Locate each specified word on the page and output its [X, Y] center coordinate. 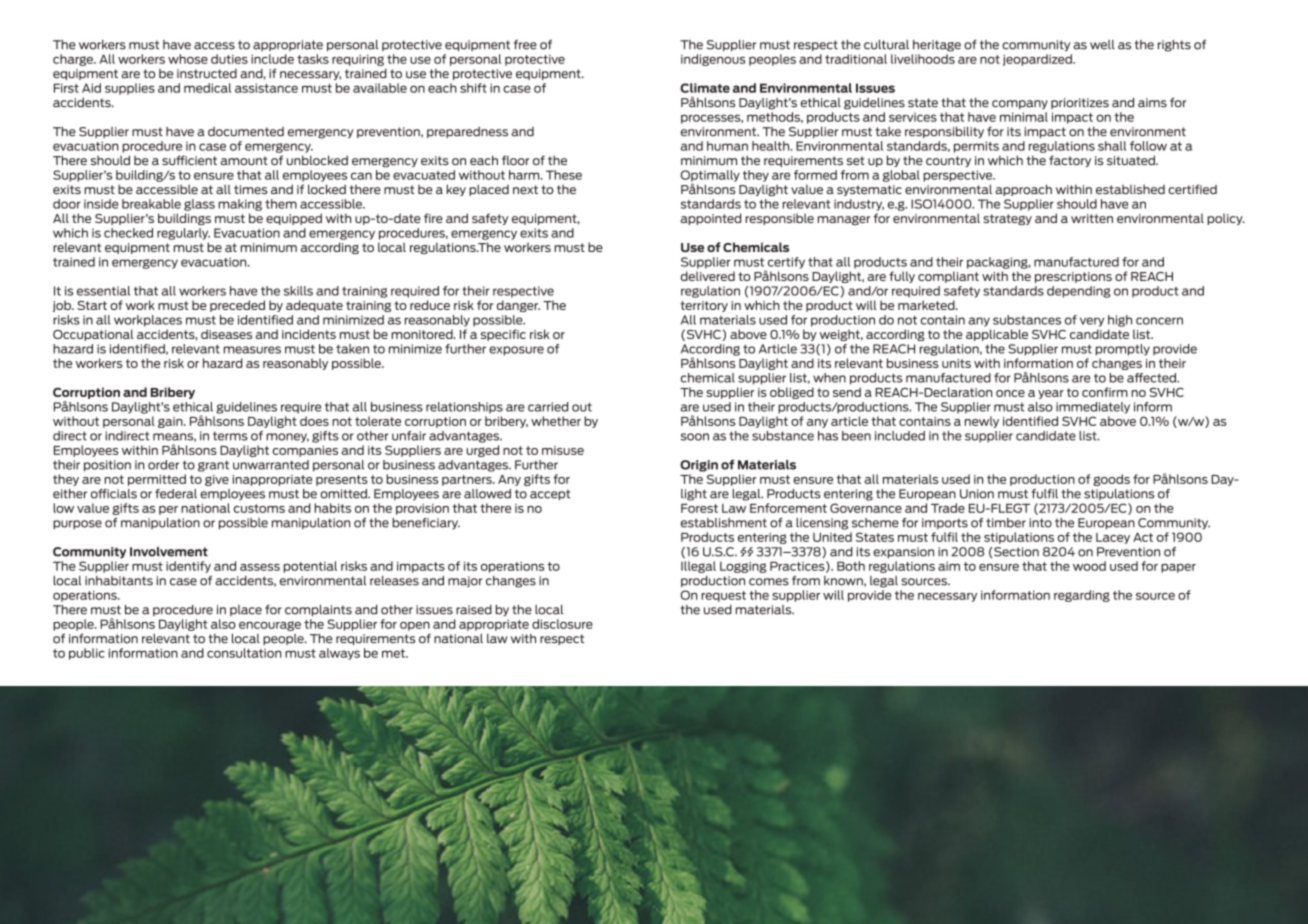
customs [259, 508]
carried [548, 407]
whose [188, 59]
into [1040, 523]
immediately [1093, 408]
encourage [270, 626]
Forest [699, 508]
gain [171, 422]
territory [704, 306]
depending [1078, 292]
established [1130, 189]
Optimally [710, 177]
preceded [237, 306]
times [251, 189]
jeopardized [1038, 60]
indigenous [713, 60]
